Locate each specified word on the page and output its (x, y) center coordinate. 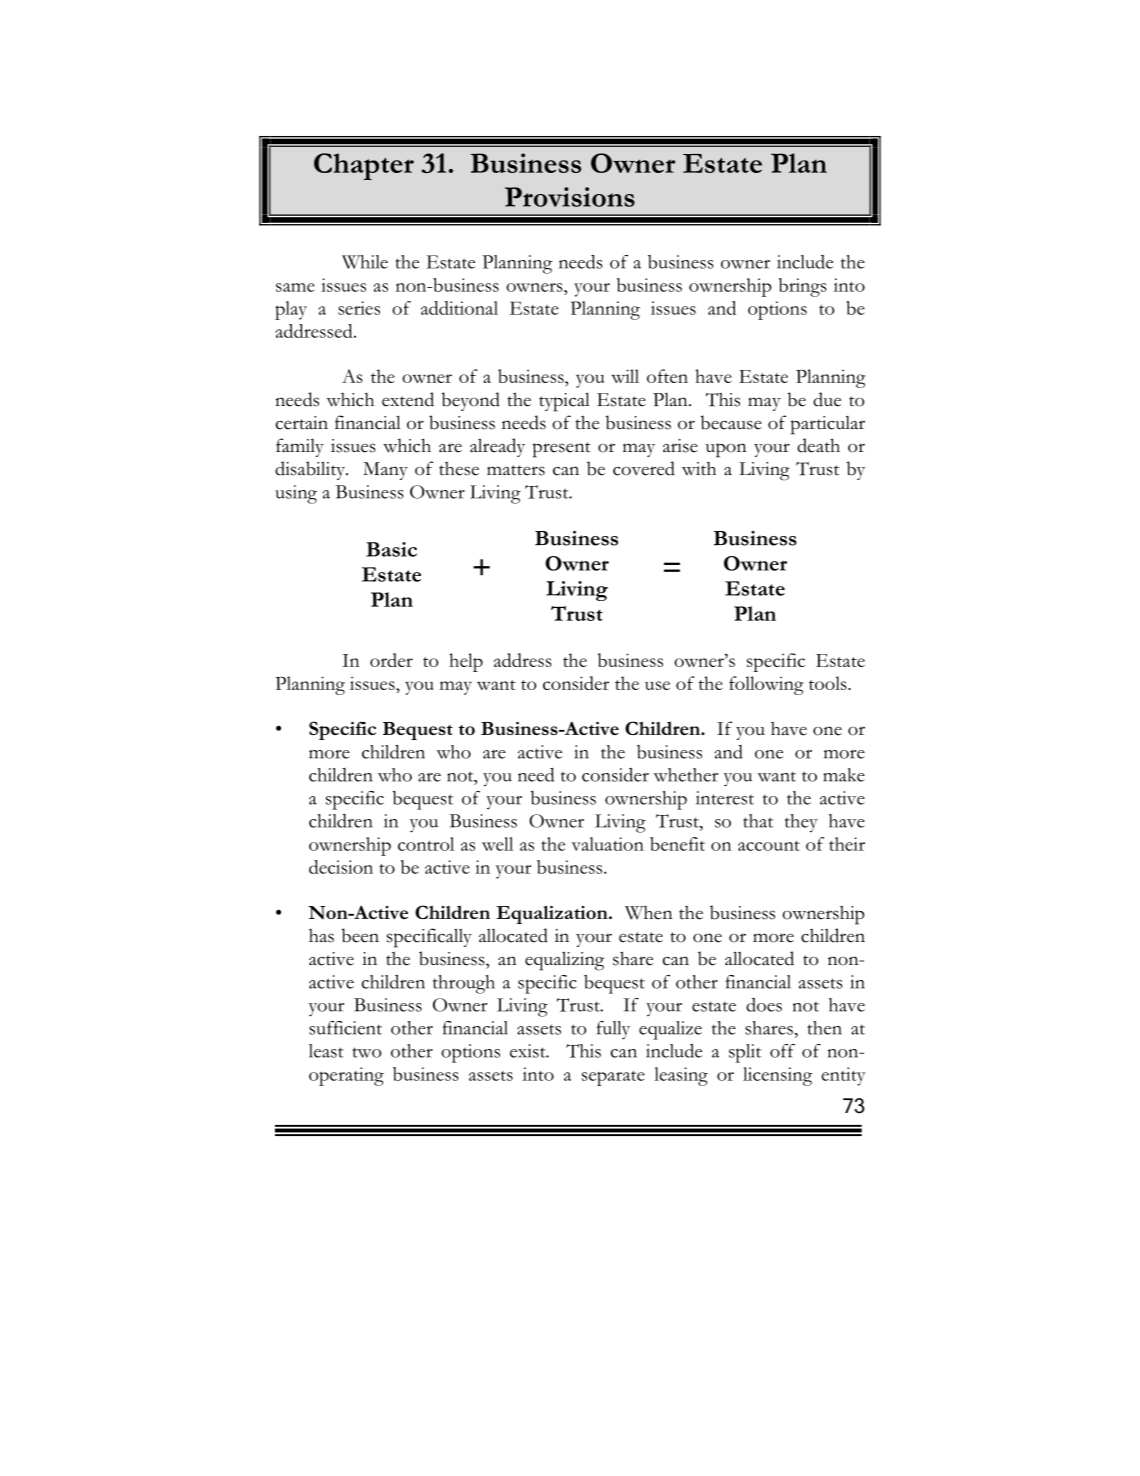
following (766, 685)
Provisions (570, 197)
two (366, 1052)
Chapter (364, 166)
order (391, 660)
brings (803, 287)
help (466, 662)
